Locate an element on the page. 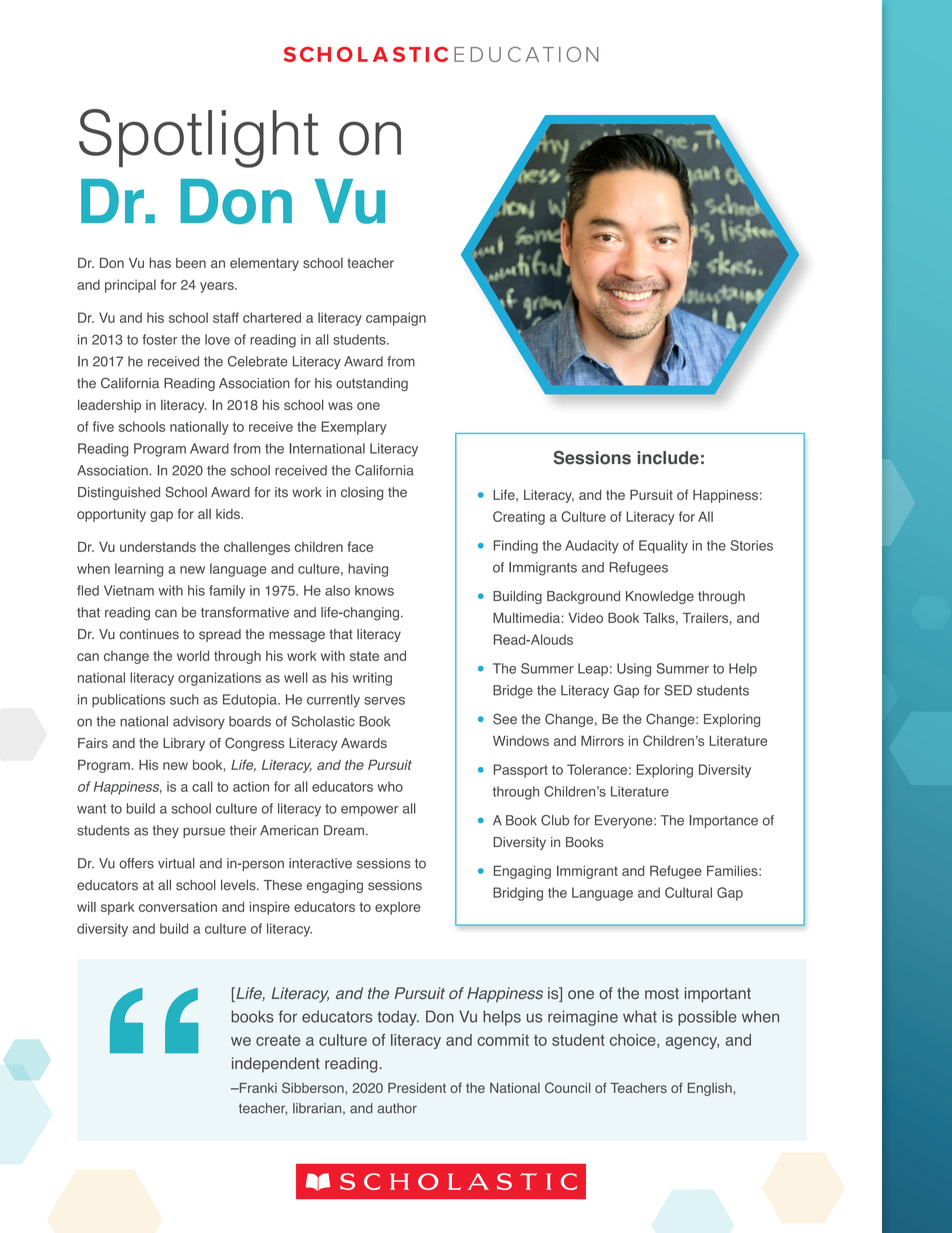  include is located at coordinates (668, 458).
